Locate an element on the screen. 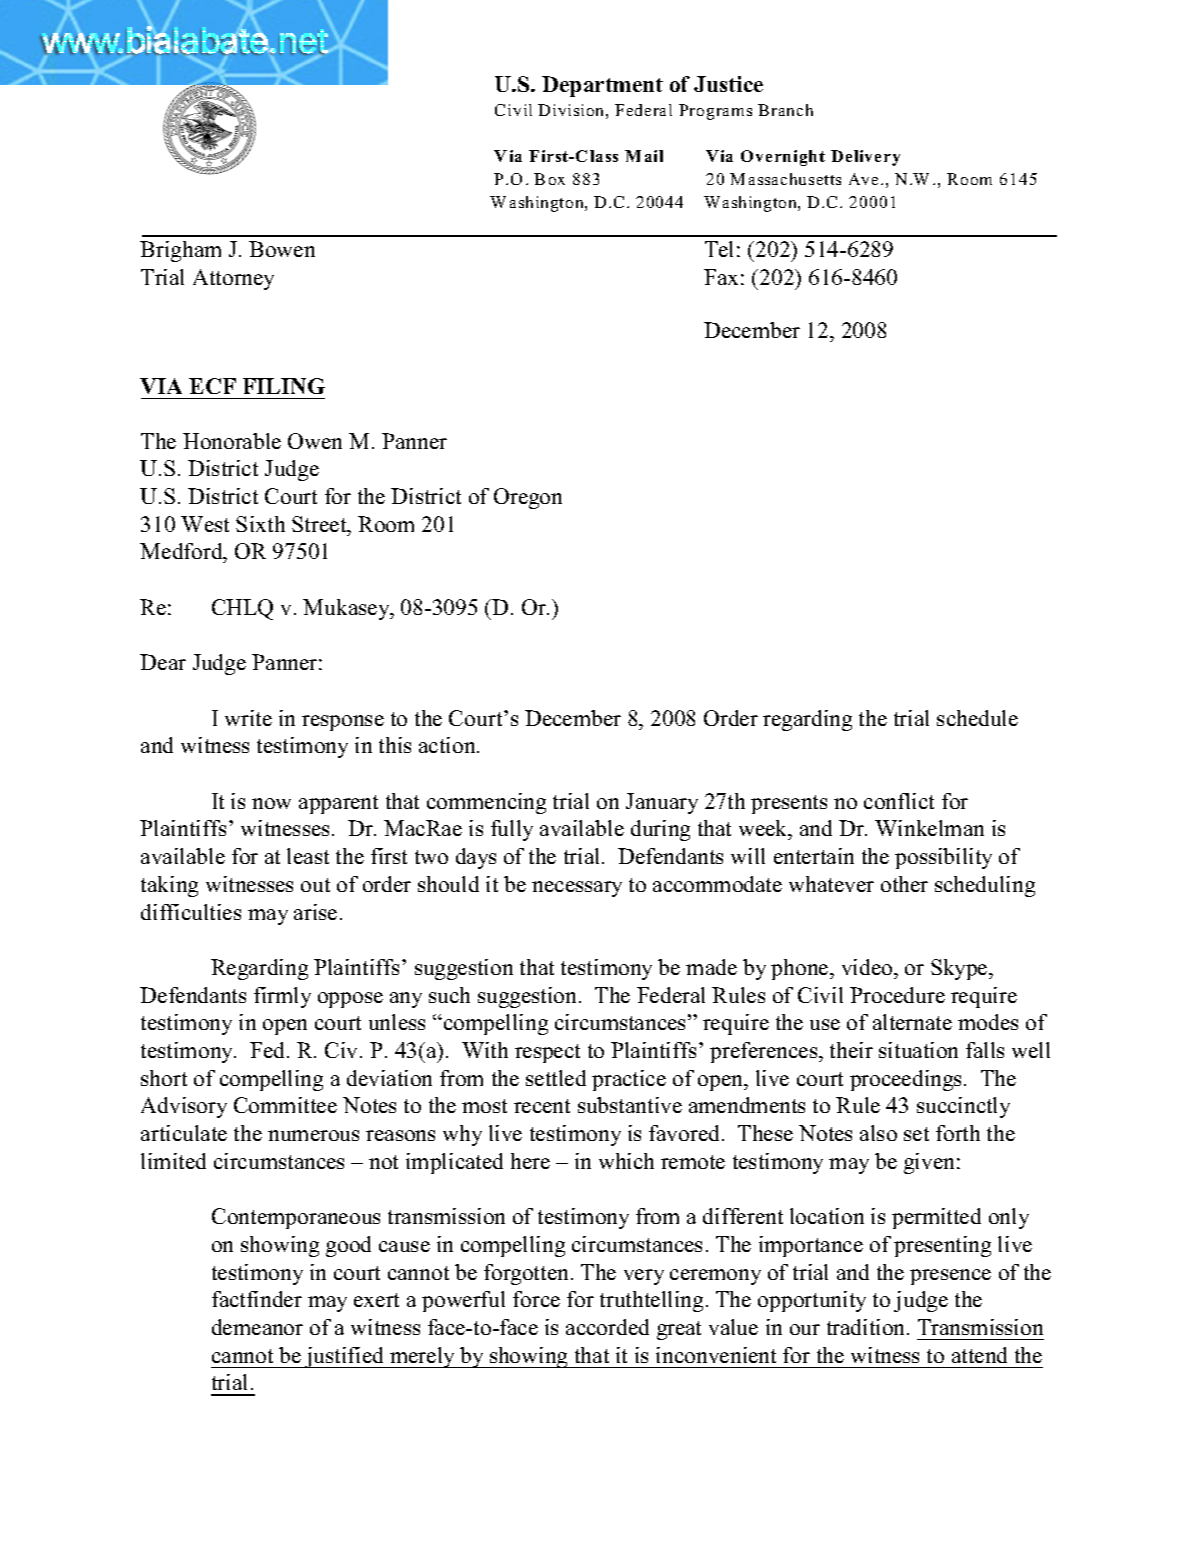 This screenshot has height=1549, width=1197. respect is located at coordinates (547, 1053).
